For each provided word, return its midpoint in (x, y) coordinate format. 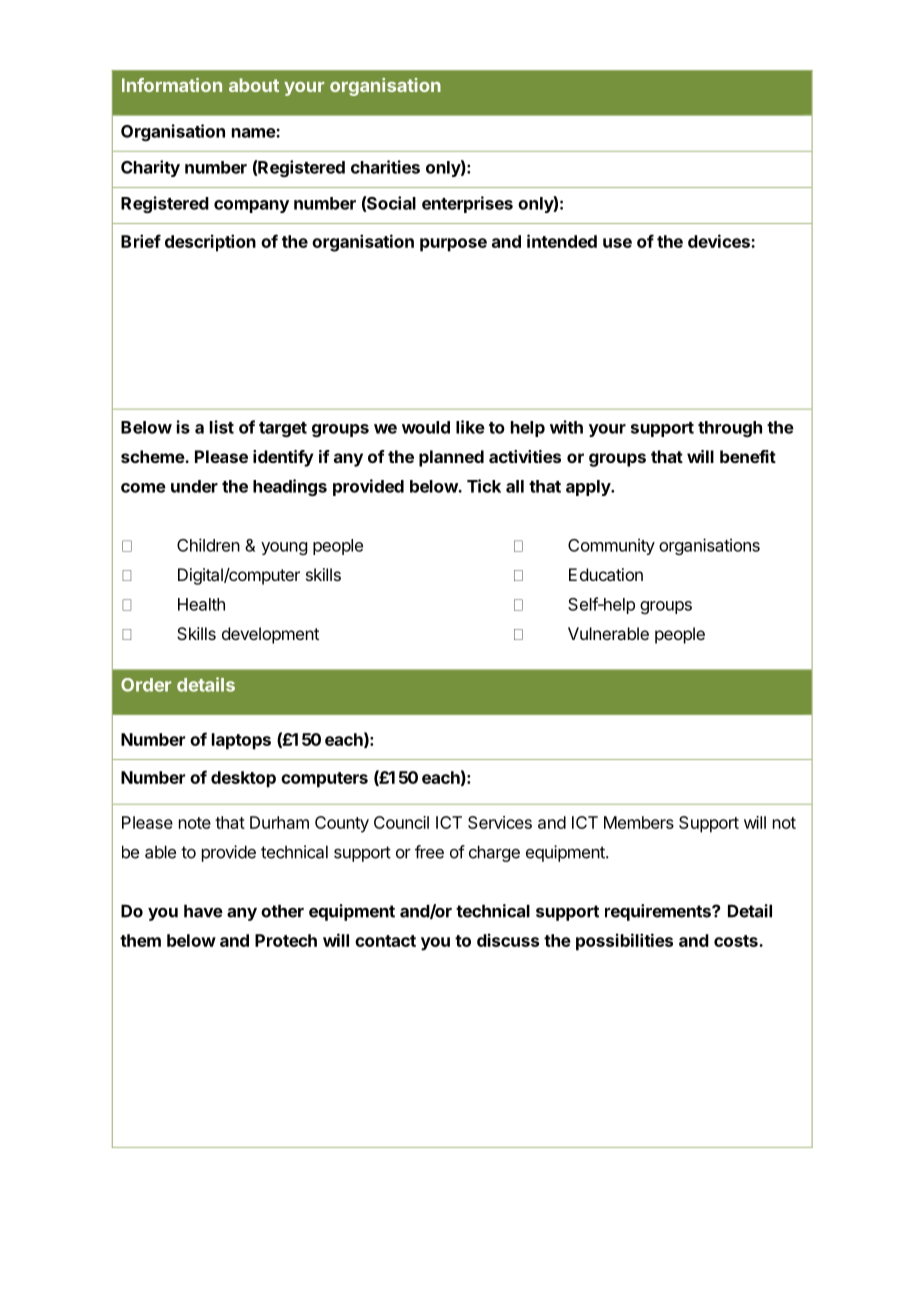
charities (385, 167)
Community (611, 546)
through (730, 429)
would (426, 427)
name (254, 133)
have (203, 911)
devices (720, 241)
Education (606, 574)
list (222, 427)
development (270, 635)
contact (385, 941)
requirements (659, 912)
